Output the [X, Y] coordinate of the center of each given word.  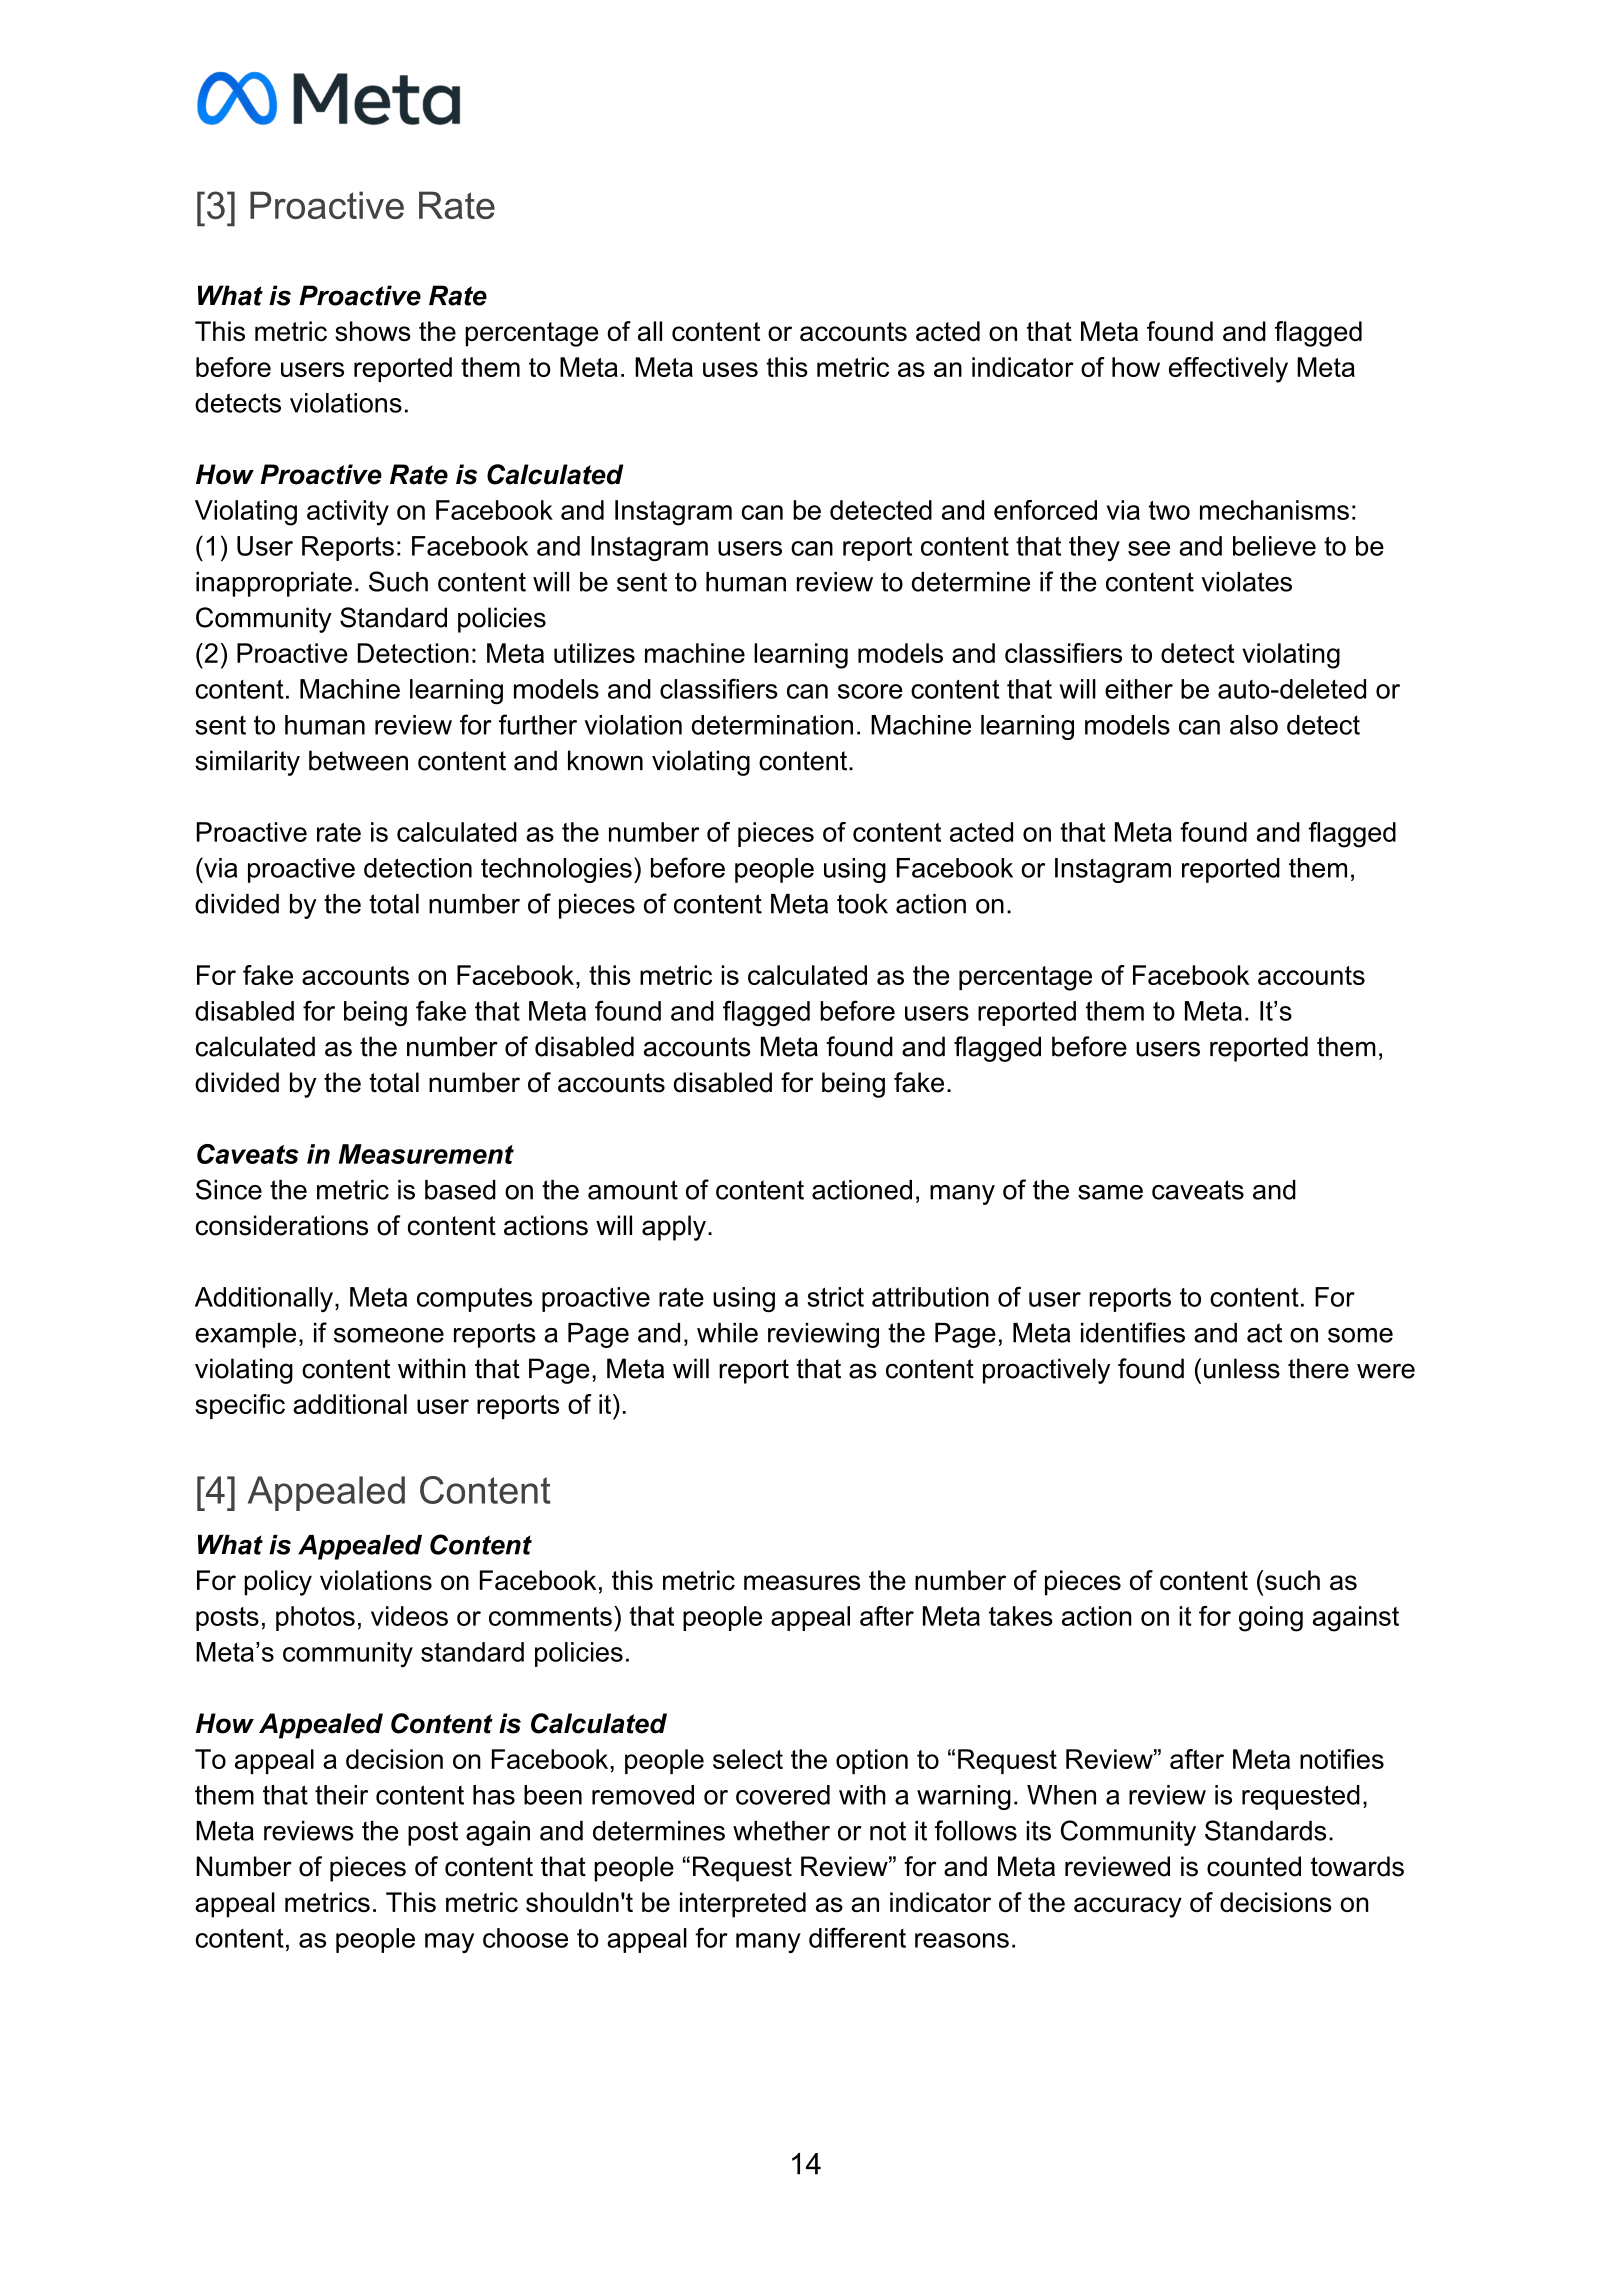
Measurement [426, 1154]
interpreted [743, 1905]
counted [1254, 1866]
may [449, 1943]
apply [674, 1228]
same [1110, 1192]
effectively [1228, 370]
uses [730, 369]
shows [373, 331]
